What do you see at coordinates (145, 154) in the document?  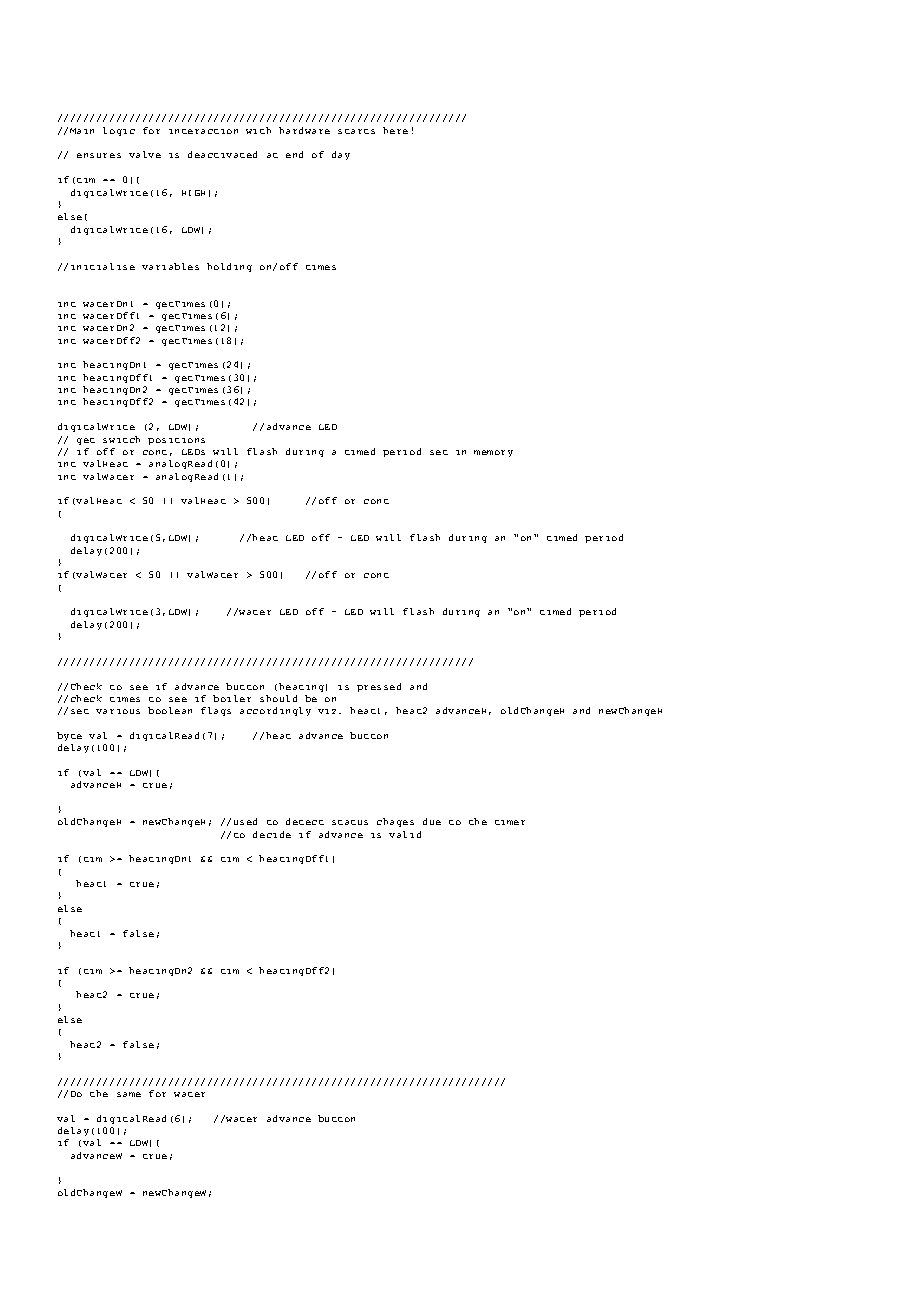 I see `valve` at bounding box center [145, 154].
